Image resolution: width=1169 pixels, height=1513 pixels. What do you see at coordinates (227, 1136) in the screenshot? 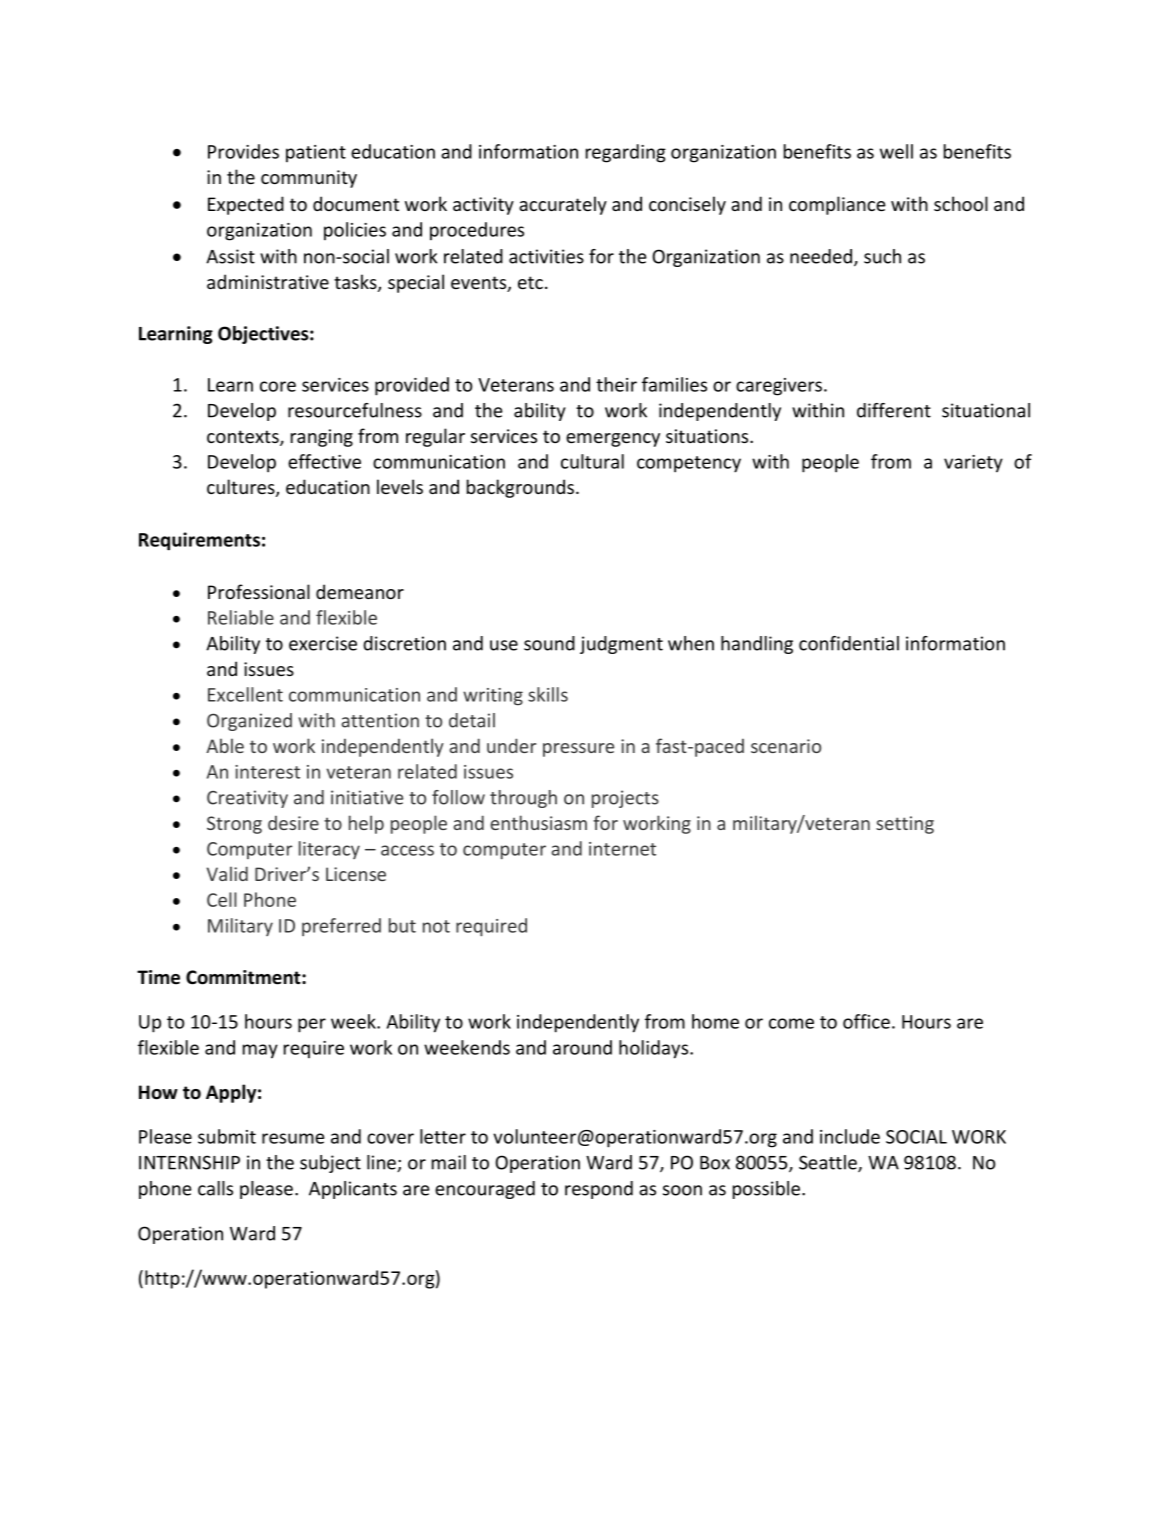
I see `submit` at bounding box center [227, 1136].
